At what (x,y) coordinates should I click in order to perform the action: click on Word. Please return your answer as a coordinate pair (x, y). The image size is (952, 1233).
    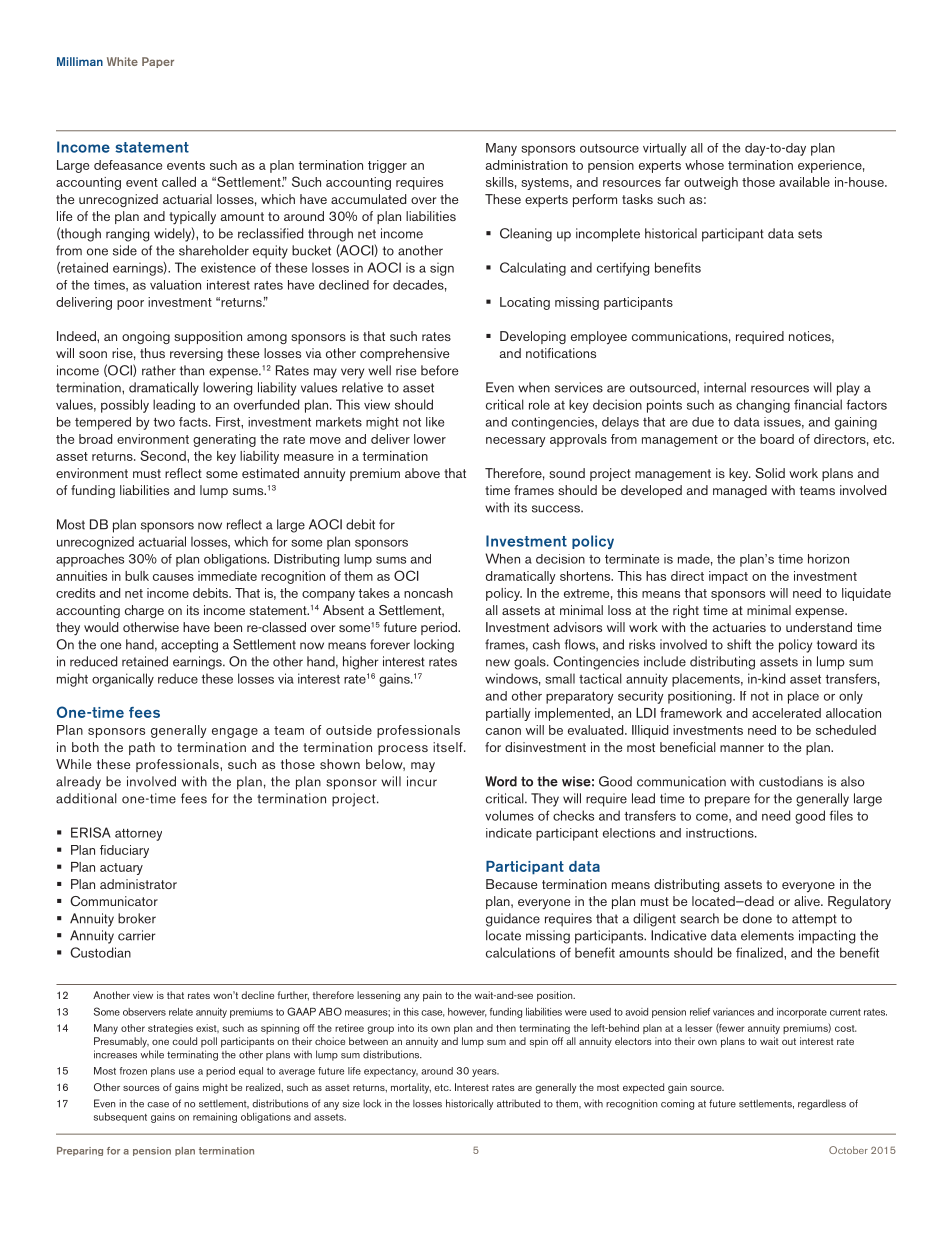
    Looking at the image, I should click on (501, 781).
